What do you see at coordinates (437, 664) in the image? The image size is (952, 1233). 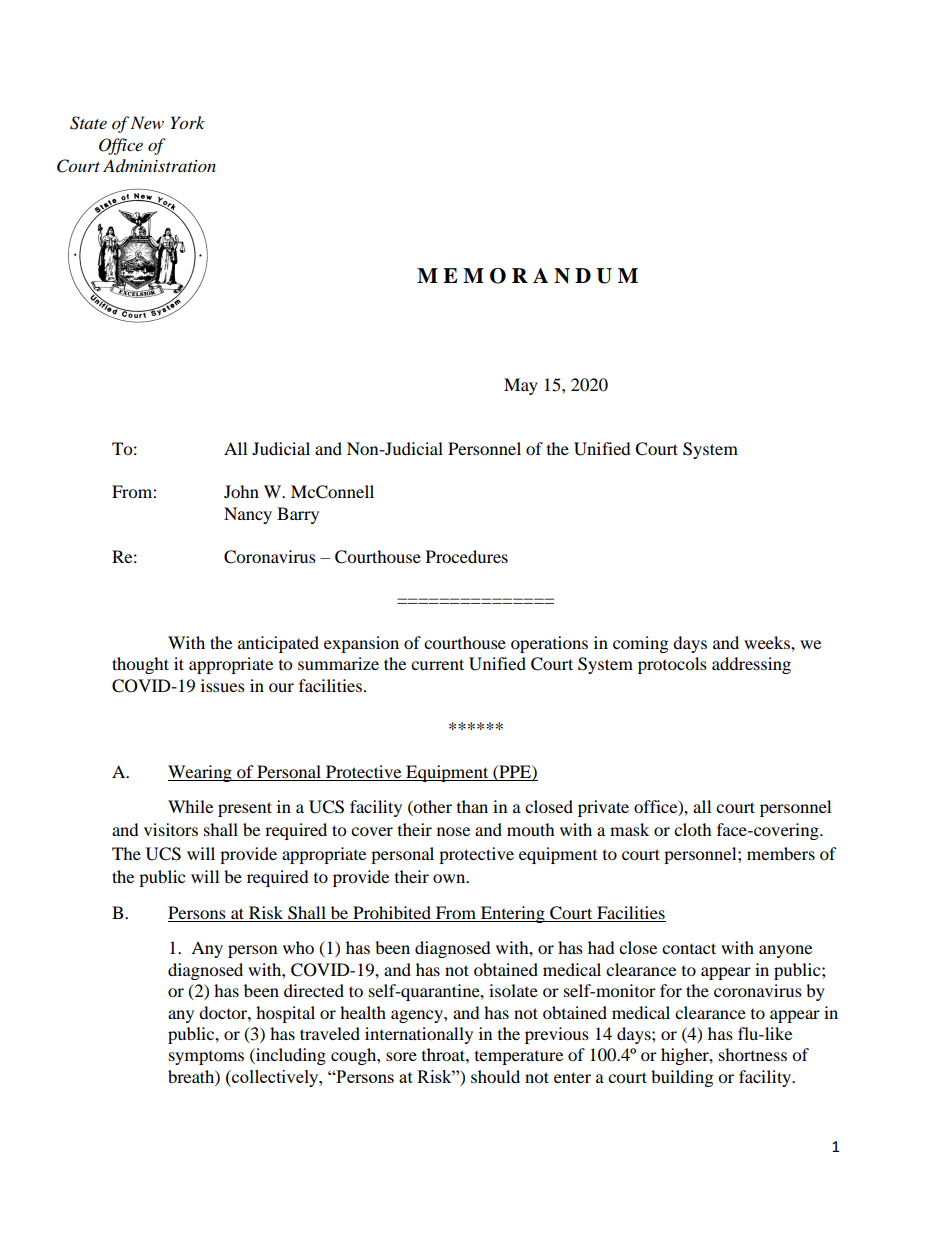 I see `current` at bounding box center [437, 664].
